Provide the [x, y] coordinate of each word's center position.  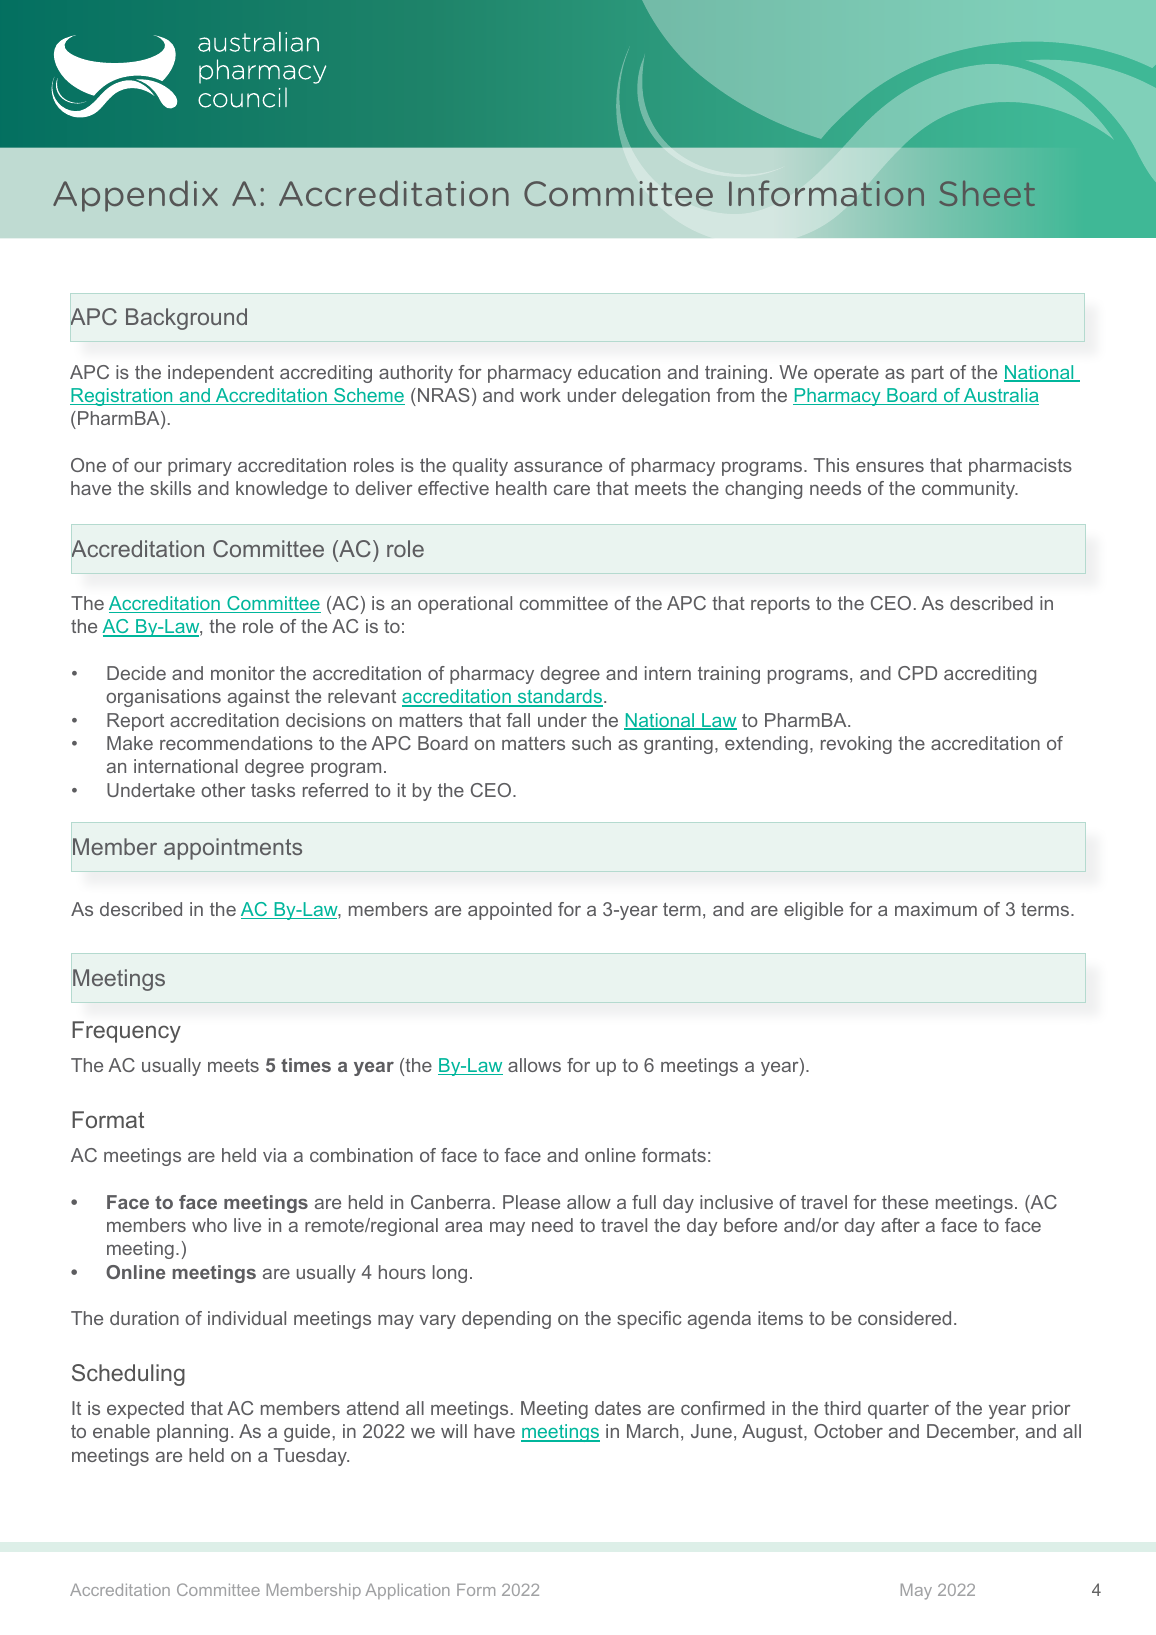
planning [192, 1433]
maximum [936, 909]
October [848, 1431]
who [209, 1225]
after [900, 1225]
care [572, 490]
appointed [510, 911]
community [970, 490]
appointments [233, 849]
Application [407, 1591]
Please [531, 1202]
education [619, 372]
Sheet [987, 193]
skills [170, 488]
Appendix [135, 196]
